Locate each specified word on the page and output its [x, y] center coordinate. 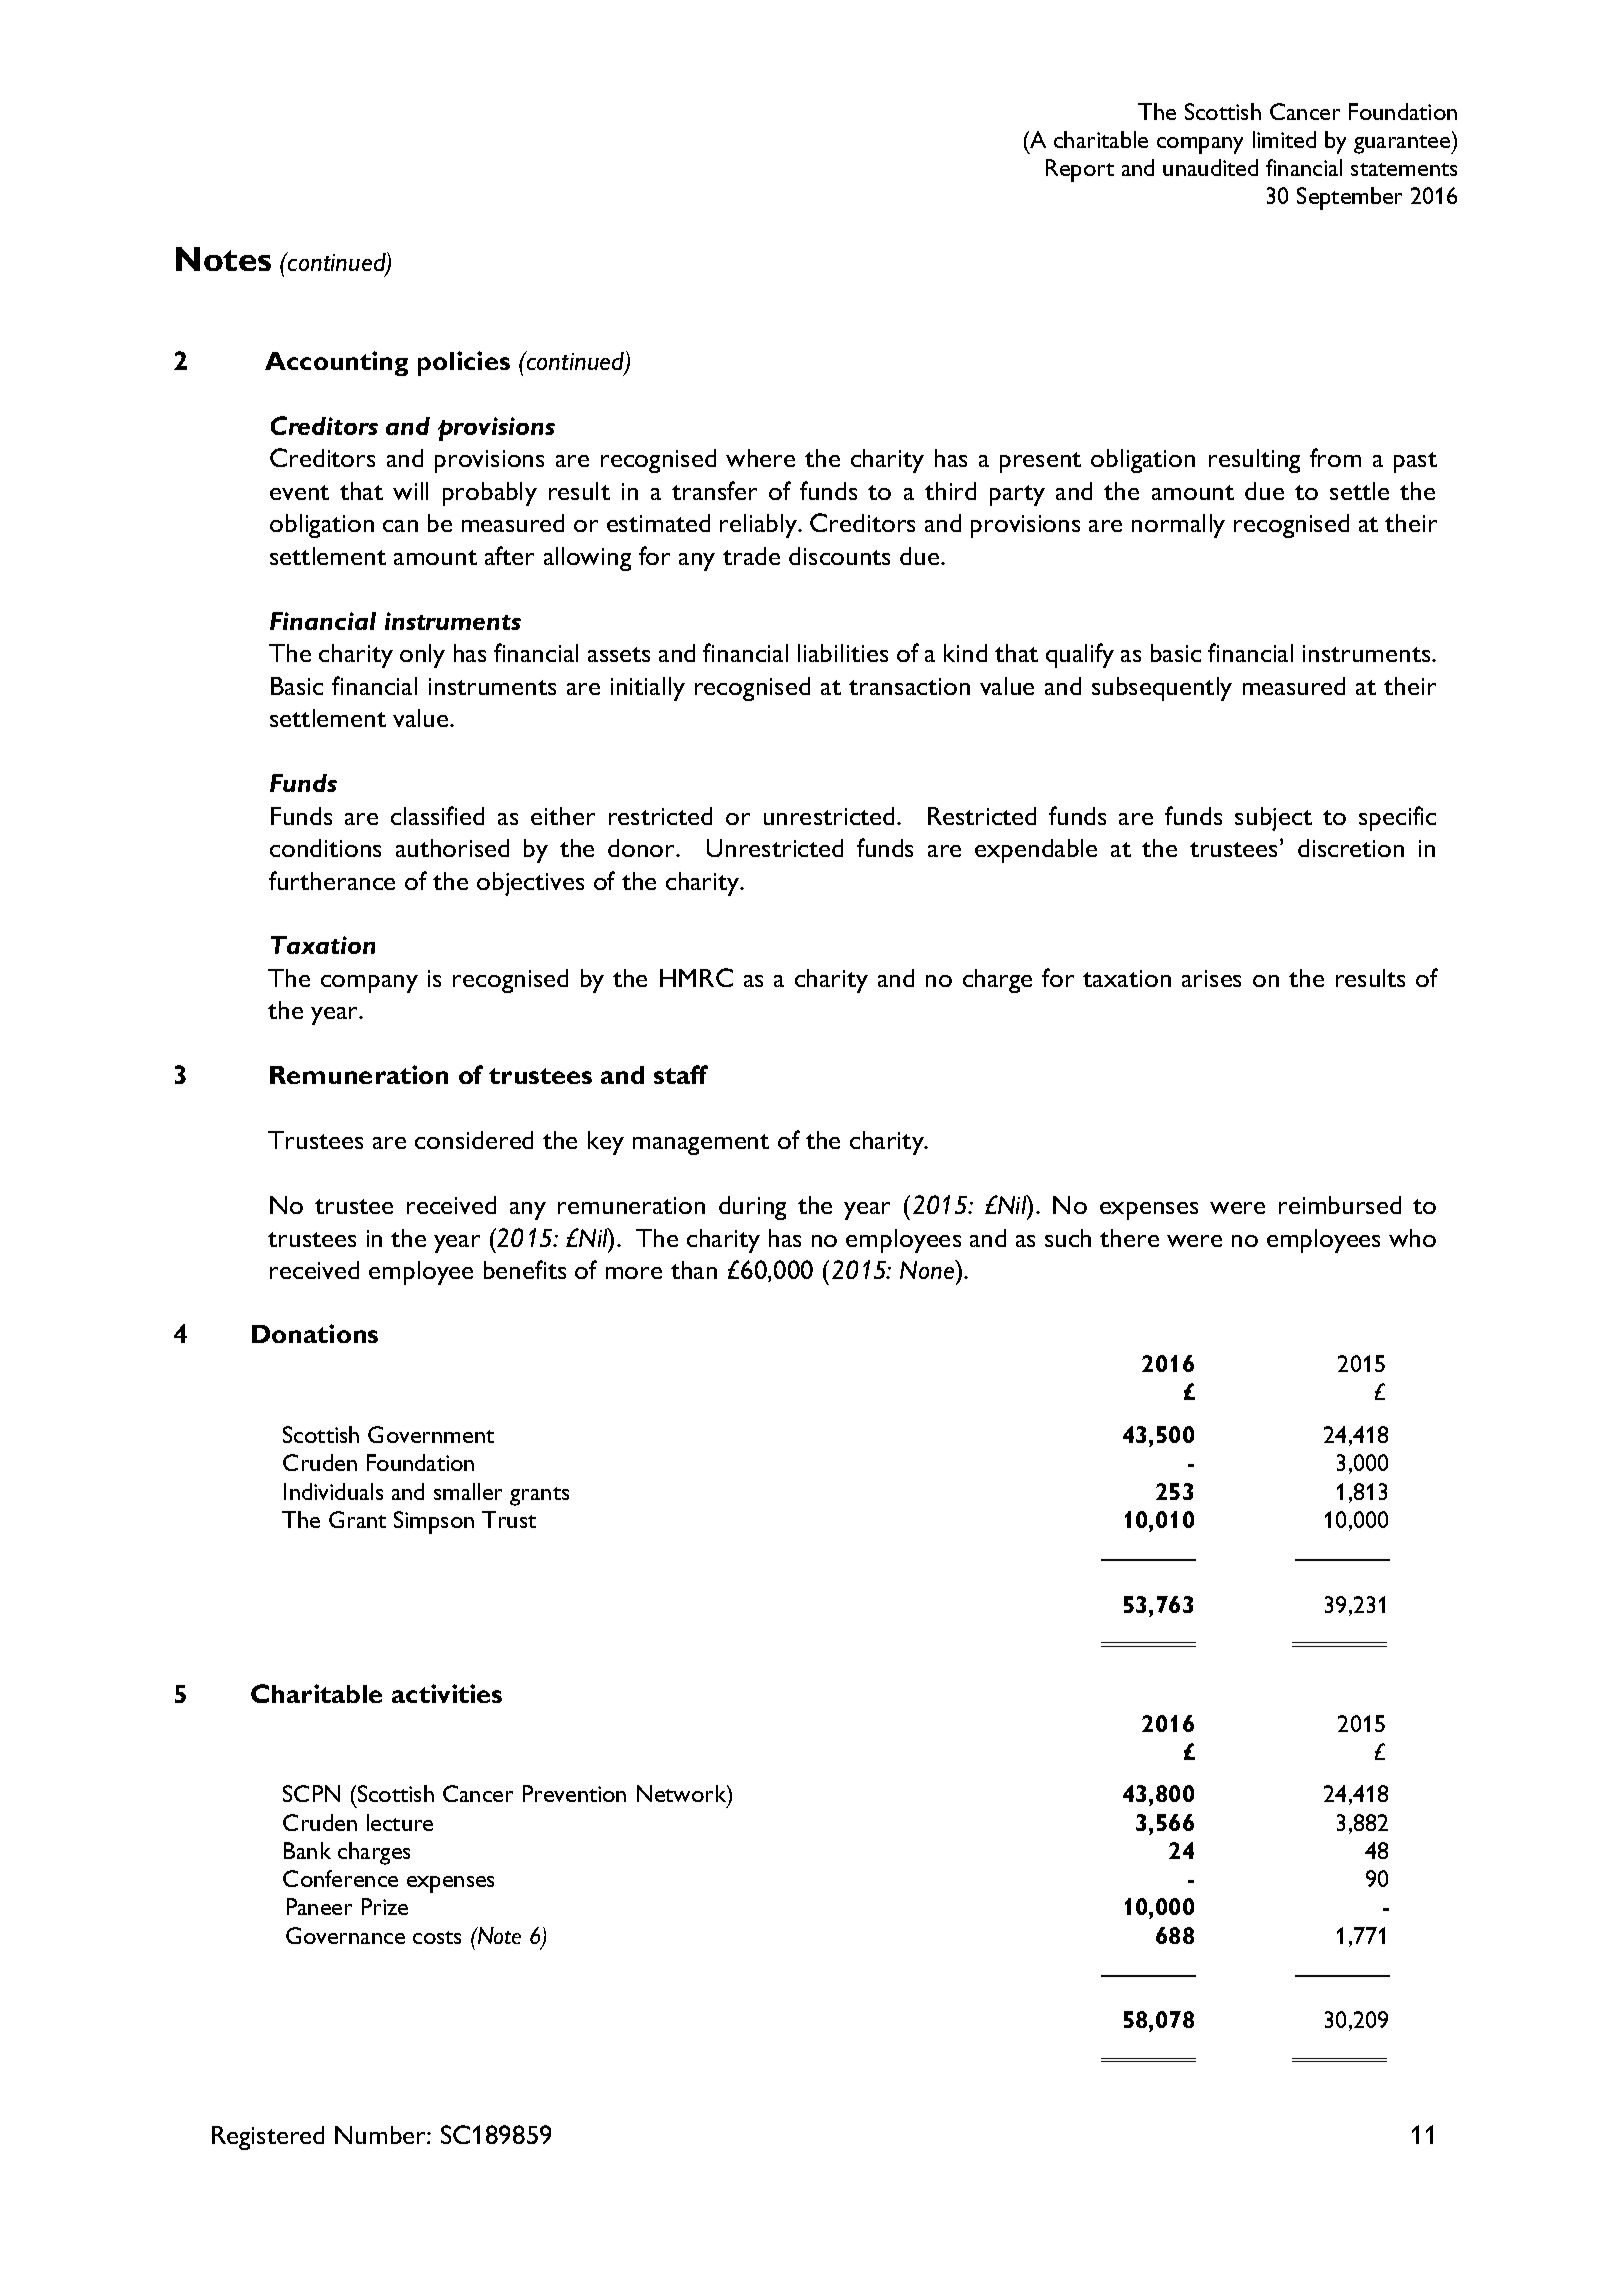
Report [1080, 170]
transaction [909, 686]
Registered [268, 2138]
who [1412, 1238]
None [928, 1269]
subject [1273, 819]
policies [464, 363]
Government [431, 1434]
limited [1284, 139]
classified [437, 815]
